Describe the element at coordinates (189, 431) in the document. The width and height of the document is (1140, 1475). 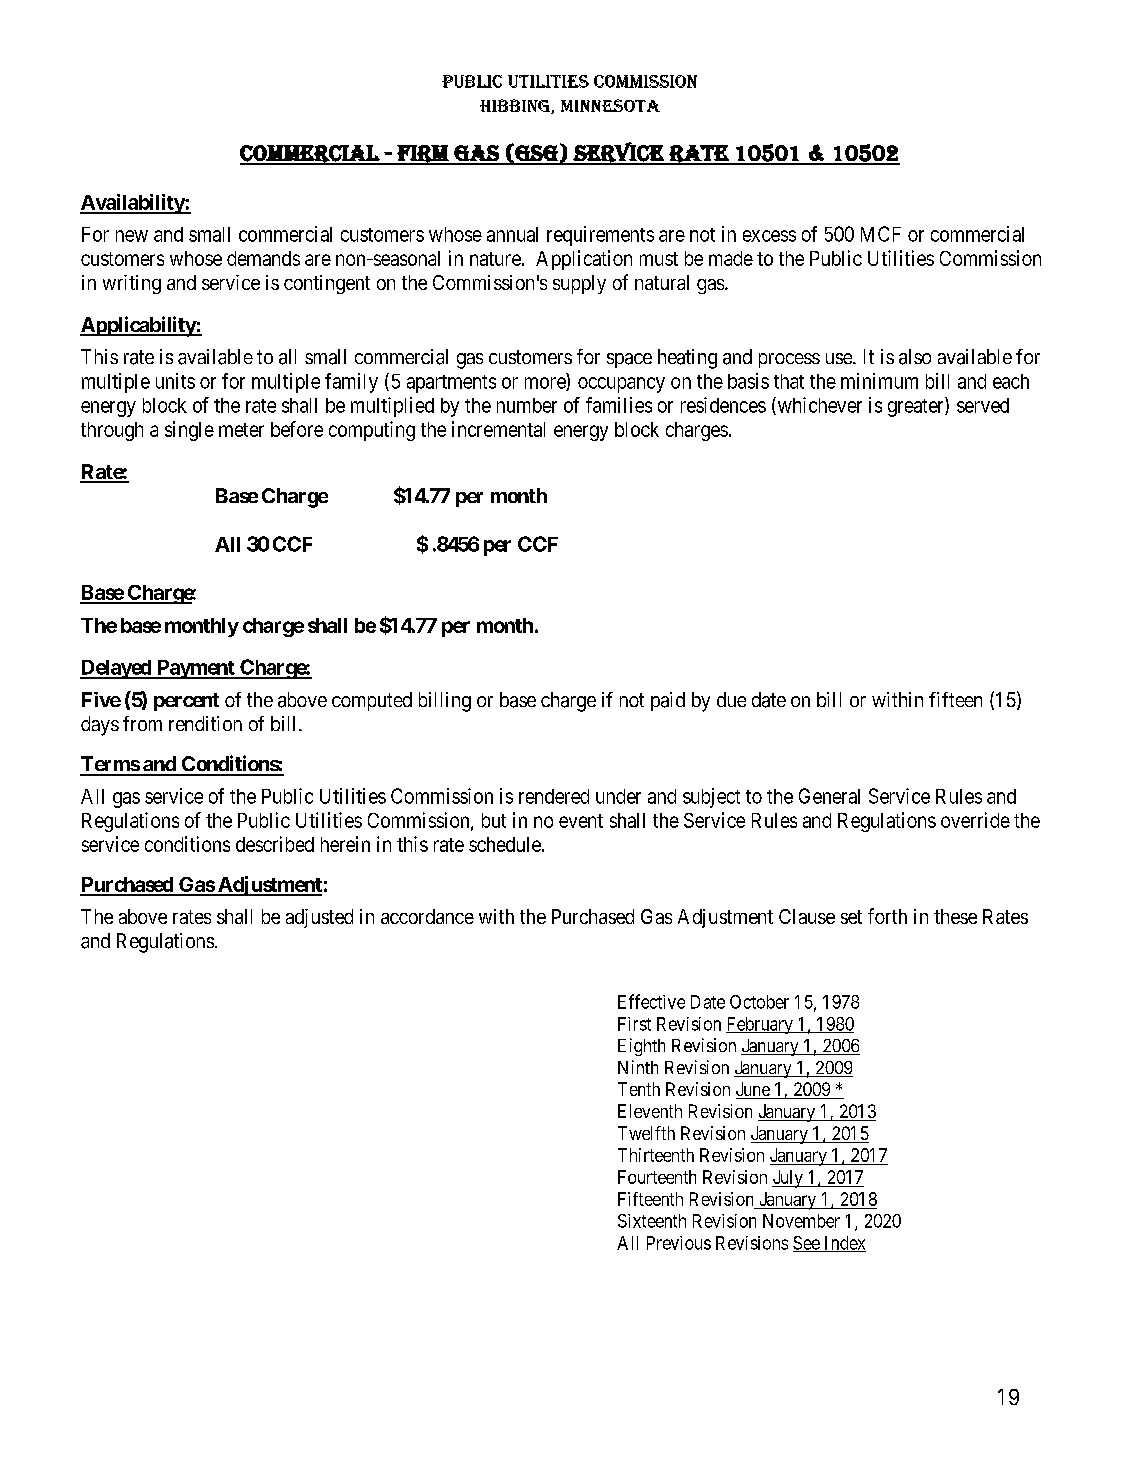
I see `single` at that location.
